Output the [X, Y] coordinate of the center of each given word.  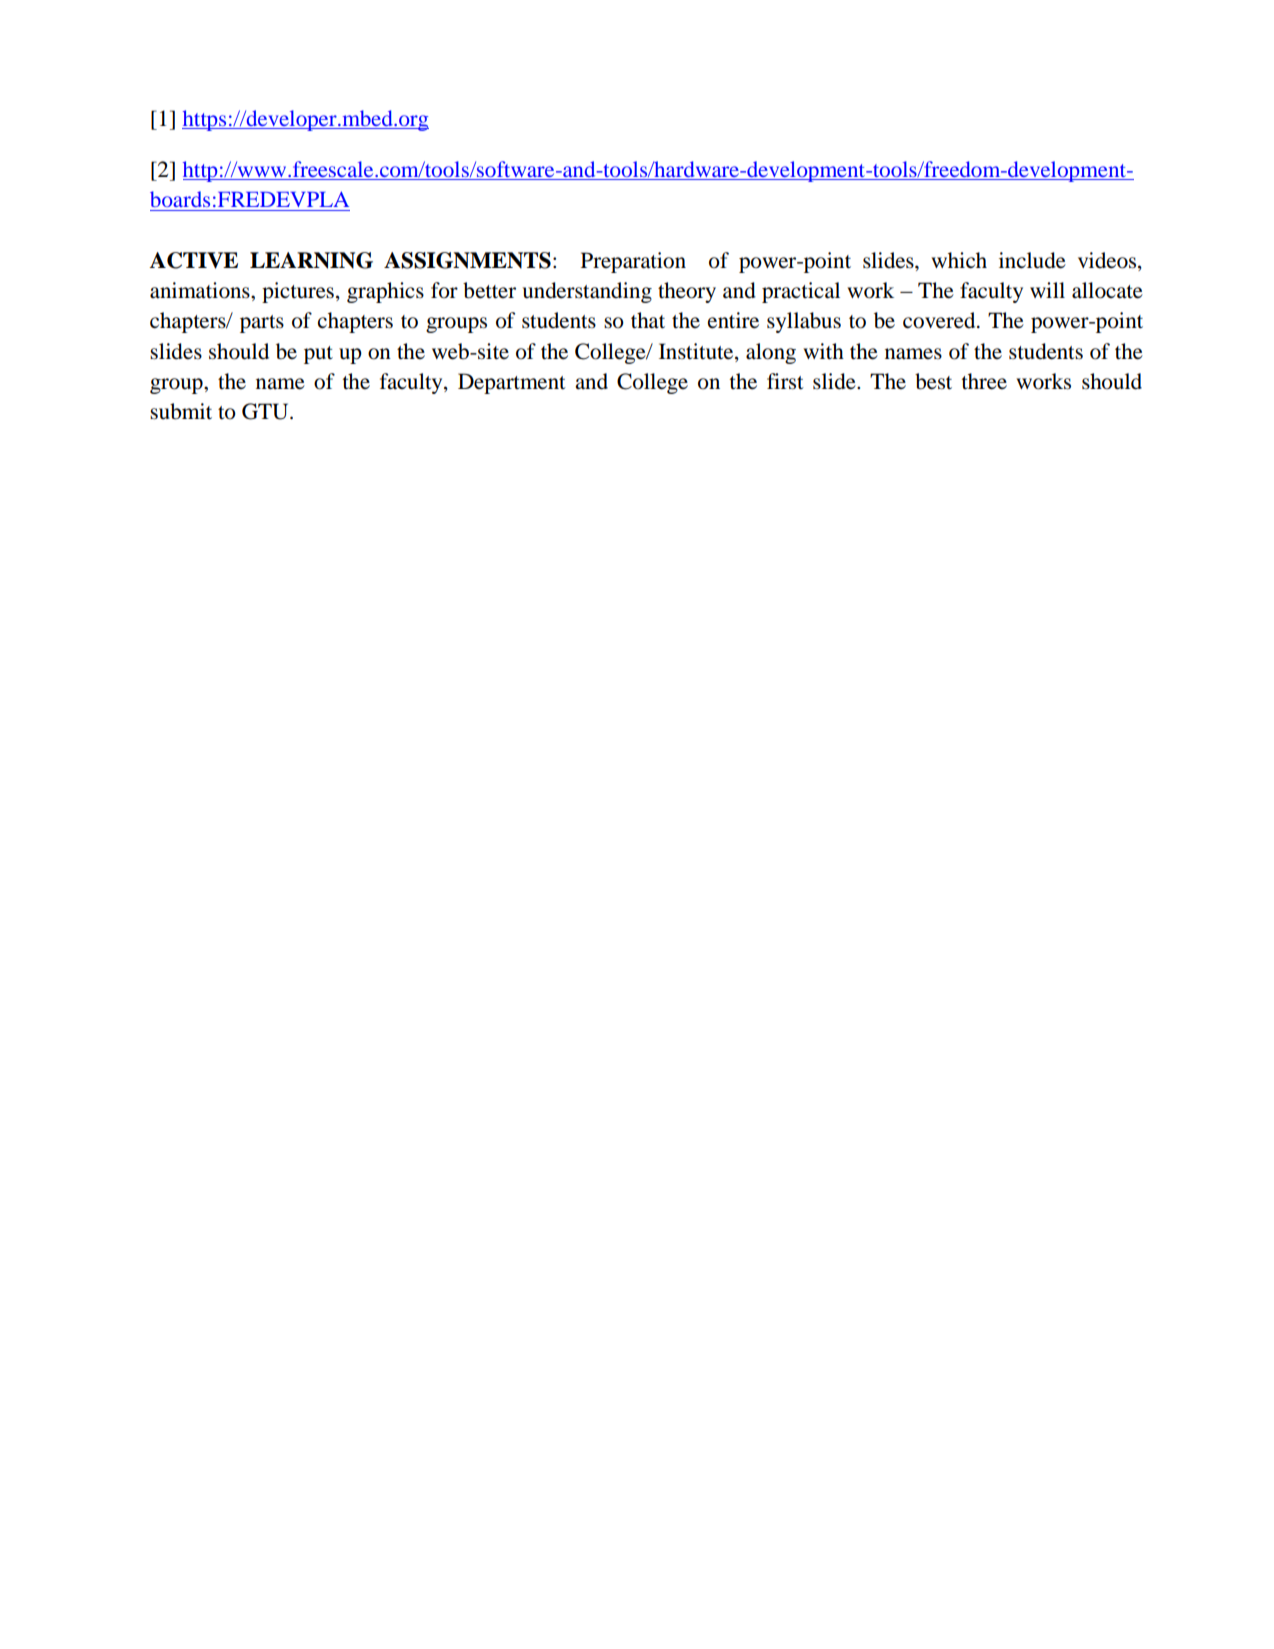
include [1032, 260]
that [648, 320]
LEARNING [311, 260]
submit [181, 411]
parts [262, 324]
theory [687, 292]
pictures [298, 292]
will [1047, 290]
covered [940, 320]
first [785, 381]
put [318, 355]
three [984, 381]
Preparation [633, 262]
